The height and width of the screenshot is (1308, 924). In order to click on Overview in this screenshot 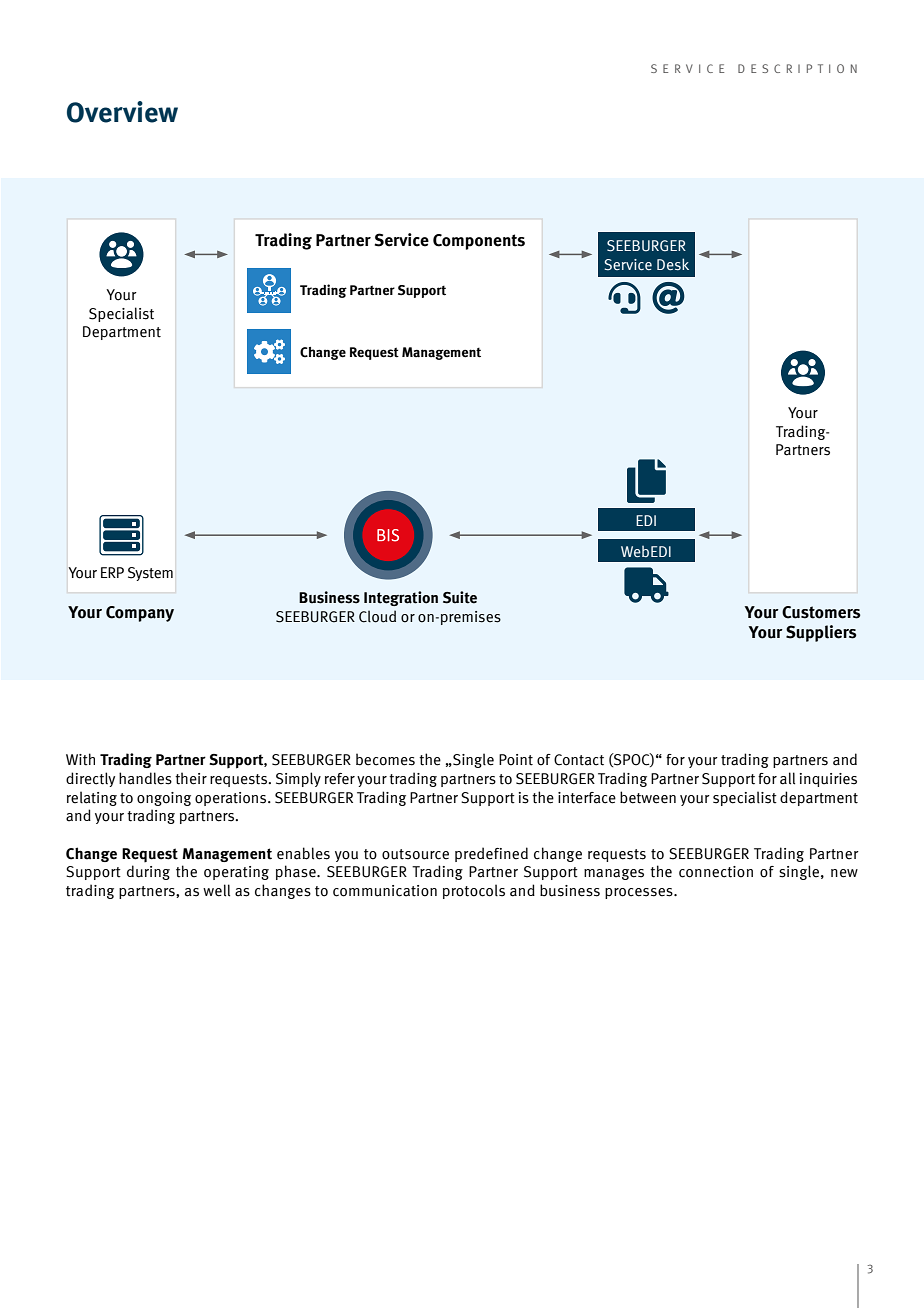, I will do `click(122, 112)`.
